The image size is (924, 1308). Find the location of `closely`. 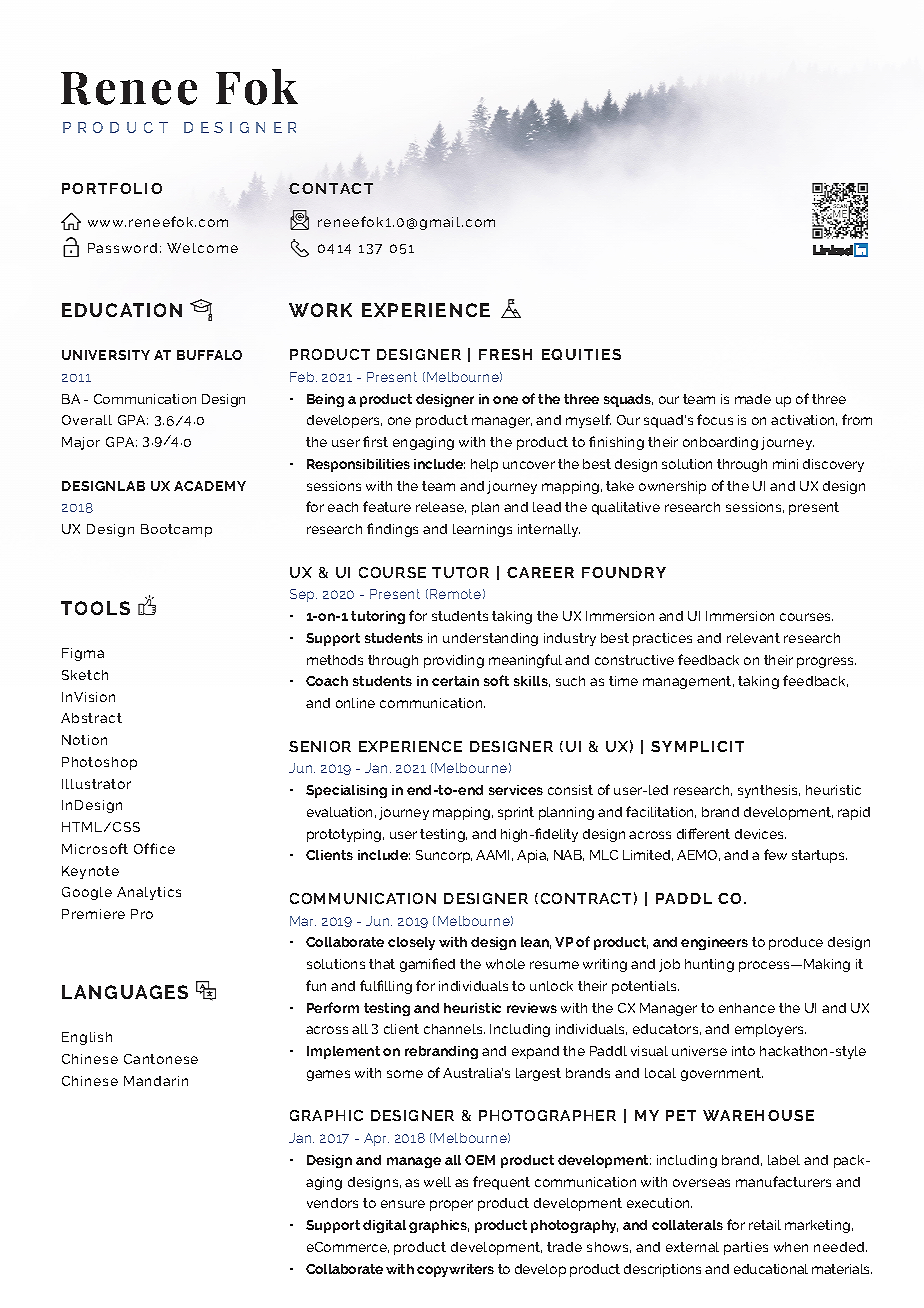

closely is located at coordinates (411, 943).
